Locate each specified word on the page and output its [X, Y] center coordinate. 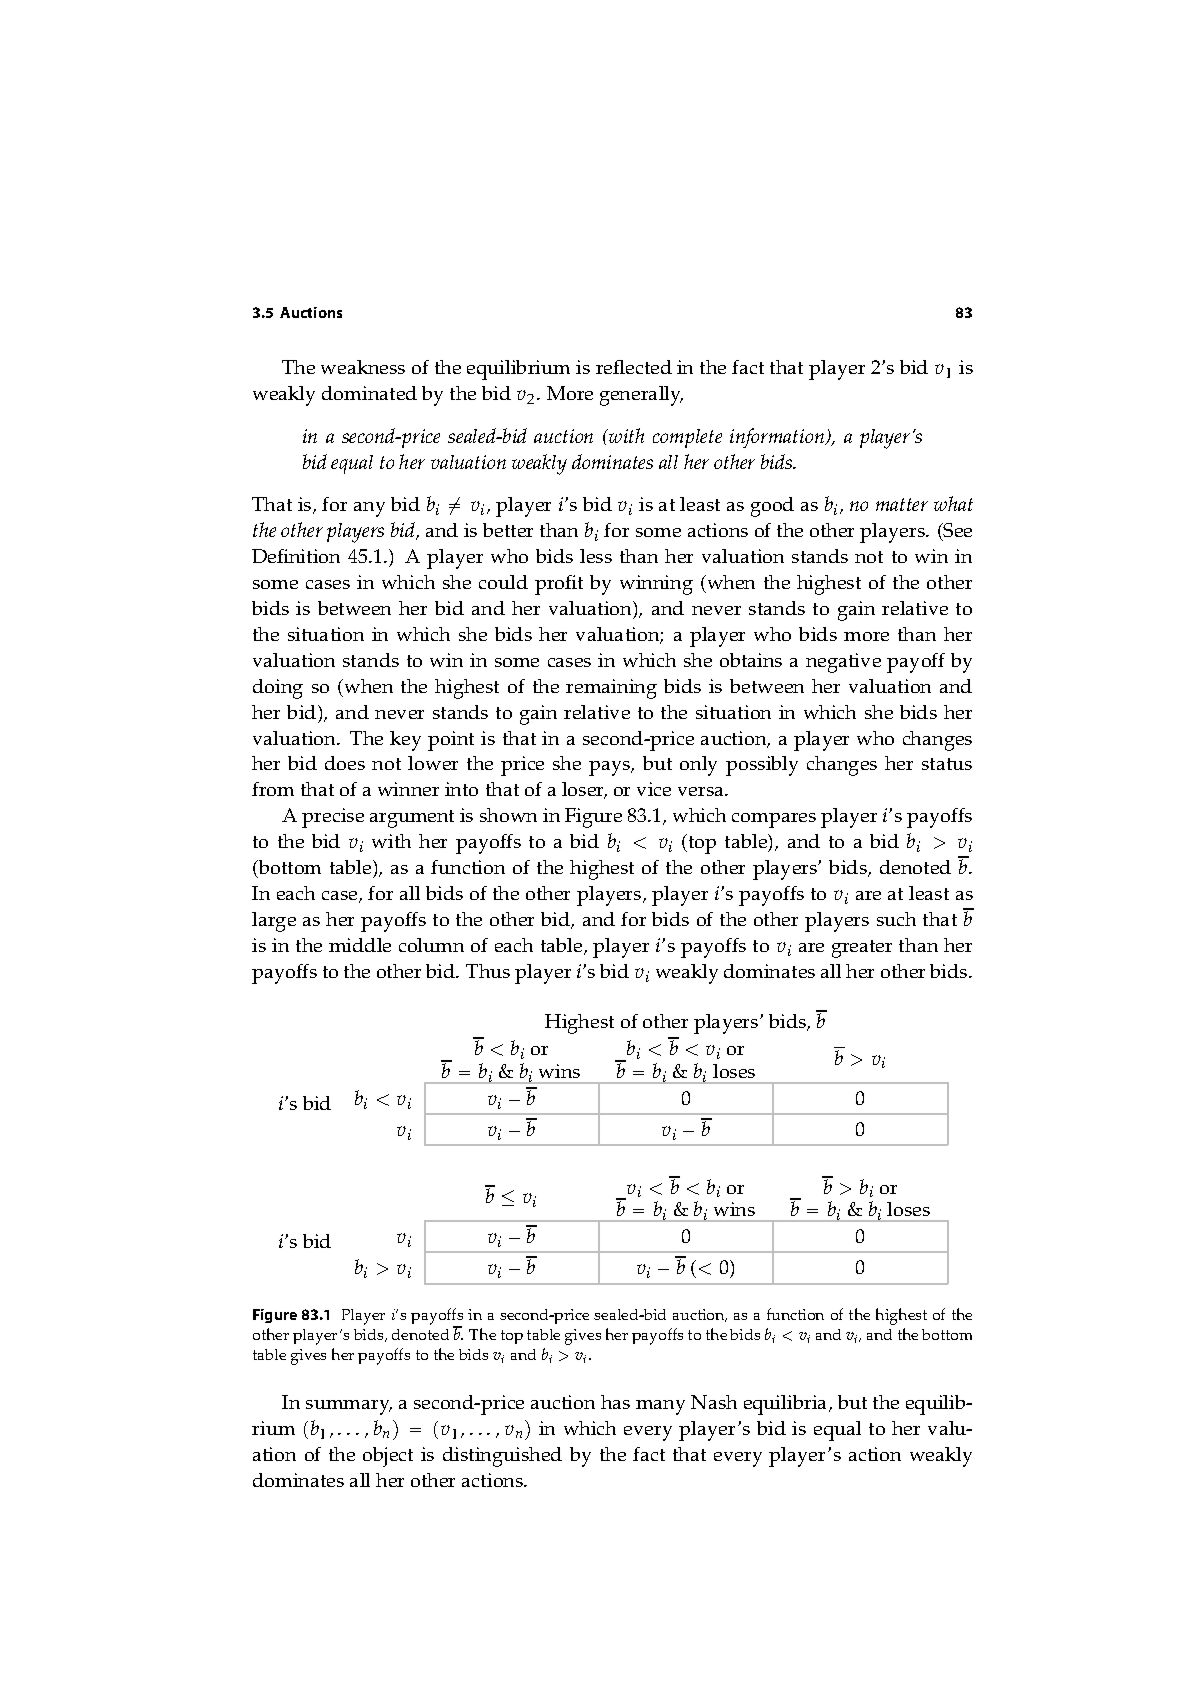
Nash [714, 1402]
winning [656, 585]
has [615, 1402]
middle [360, 945]
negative [843, 663]
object [388, 1457]
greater [862, 949]
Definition [296, 556]
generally [641, 396]
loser [584, 790]
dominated [369, 393]
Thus [488, 971]
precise [333, 818]
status [947, 764]
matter [902, 504]
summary [349, 1407]
